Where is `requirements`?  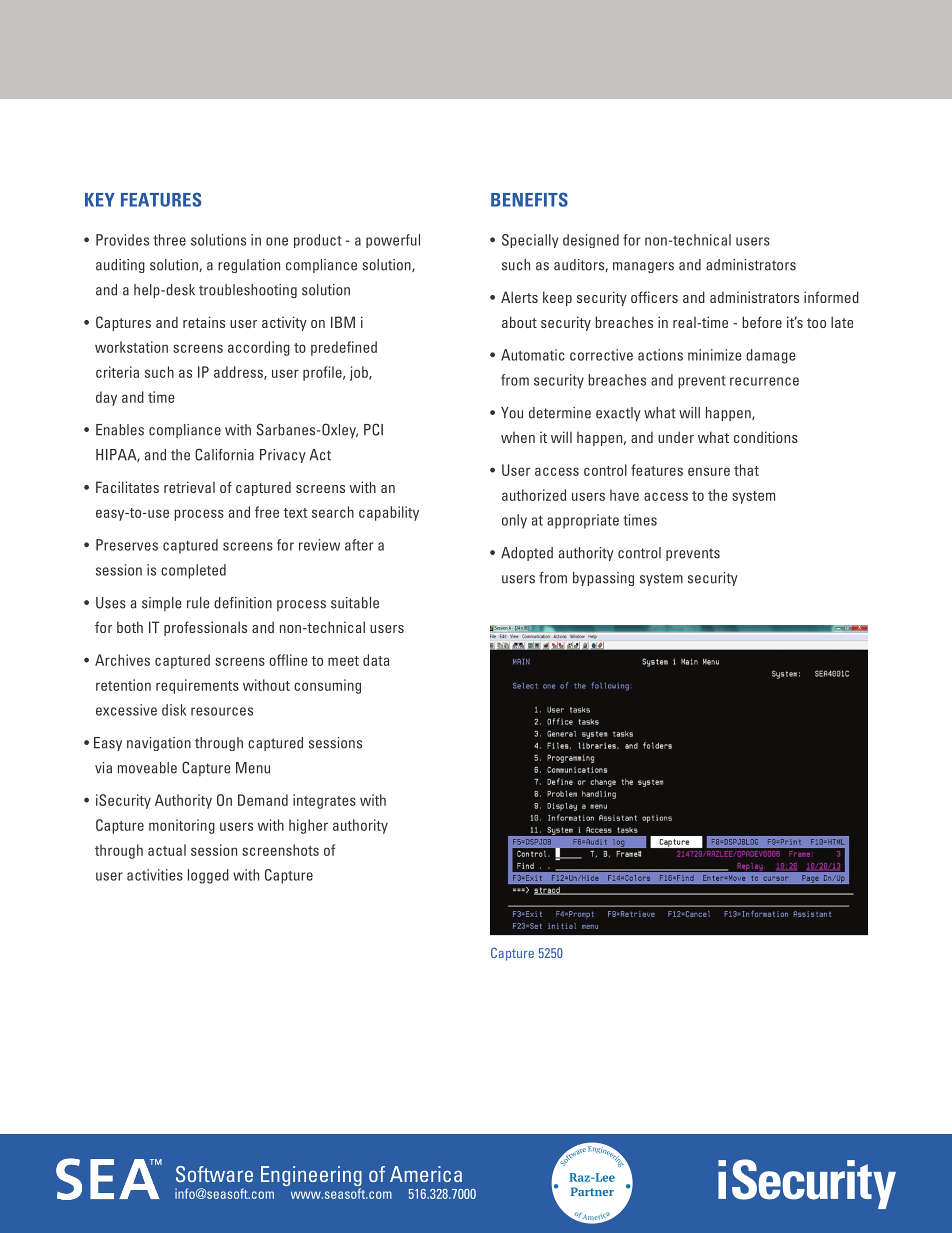 requirements is located at coordinates (197, 686).
